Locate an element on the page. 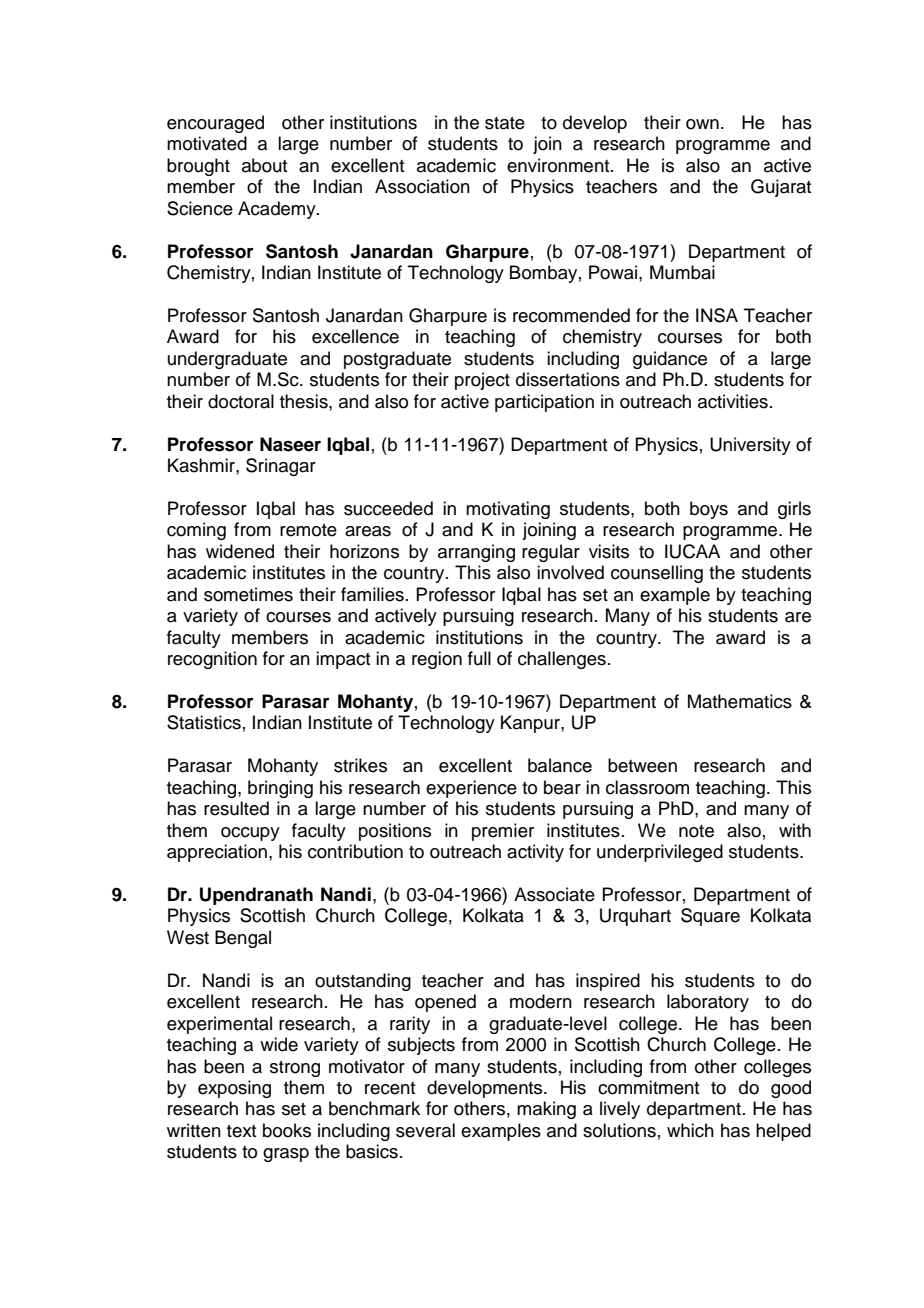 The image size is (924, 1308). making is located at coordinates (546, 1110).
